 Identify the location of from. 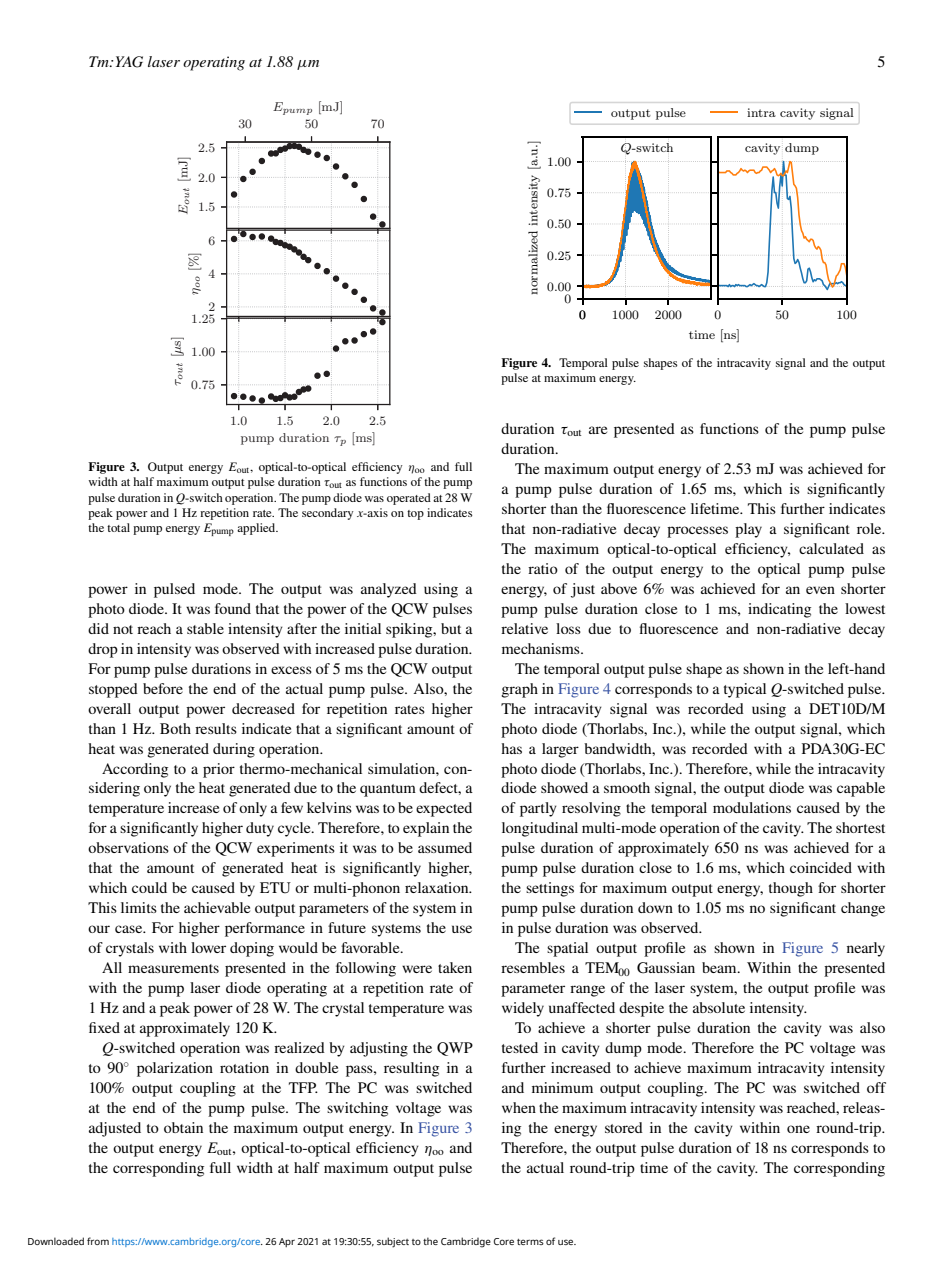
(98, 1241).
